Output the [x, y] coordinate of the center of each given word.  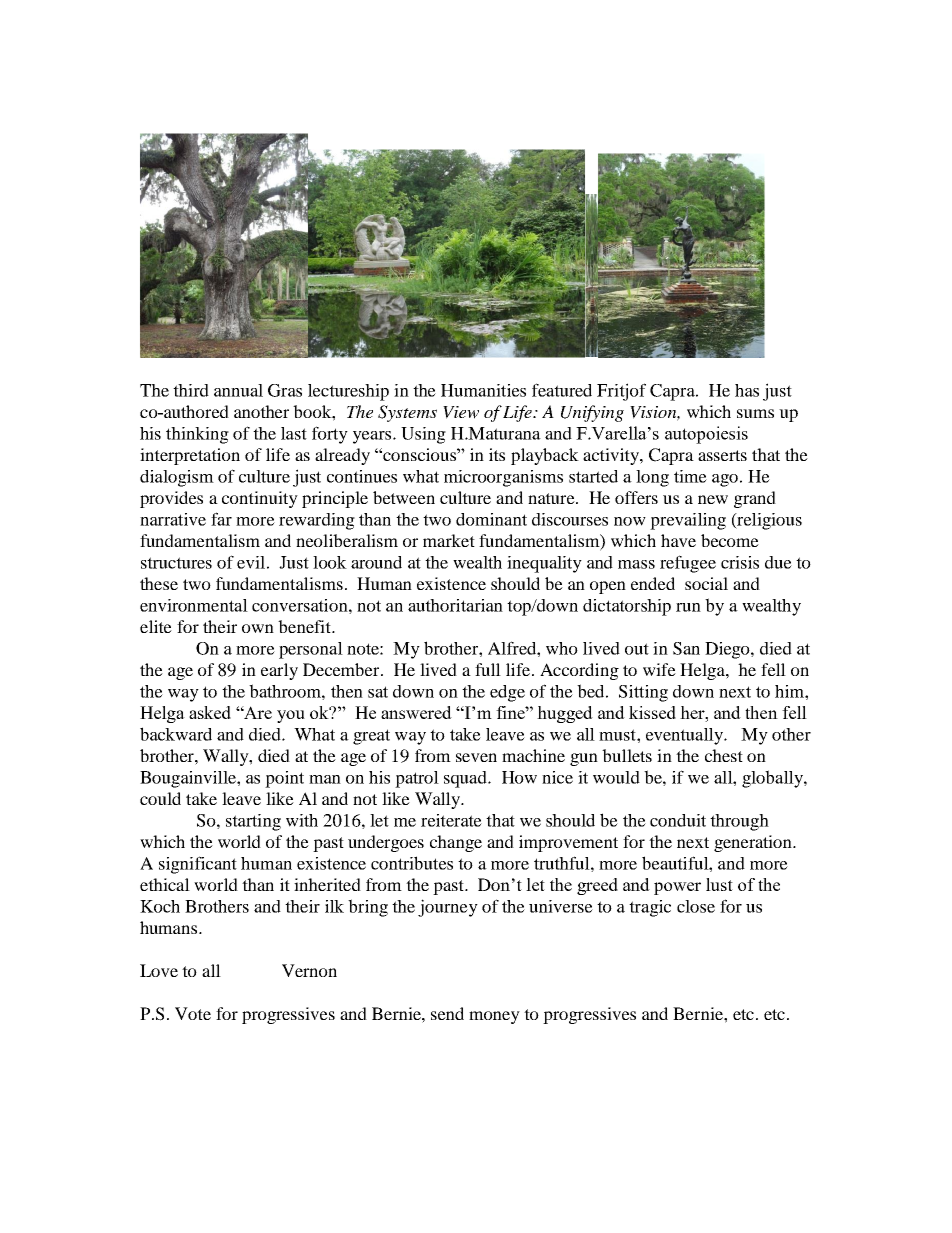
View [461, 412]
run [688, 607]
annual [238, 390]
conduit [678, 820]
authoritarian [455, 605]
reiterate [451, 820]
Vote [193, 1013]
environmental [194, 605]
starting [253, 822]
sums [755, 413]
